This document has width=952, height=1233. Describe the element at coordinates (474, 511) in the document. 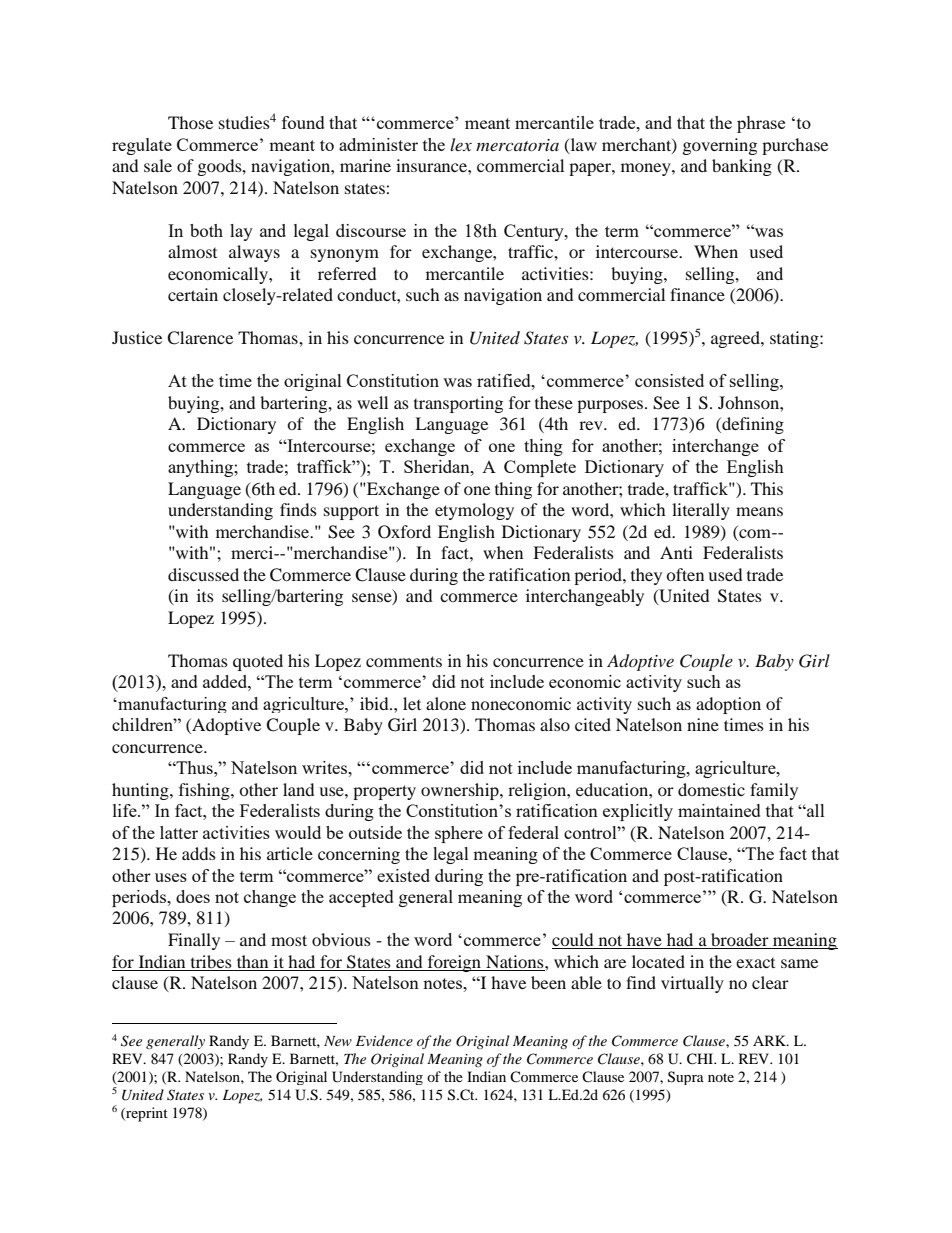

I see `etymology` at that location.
